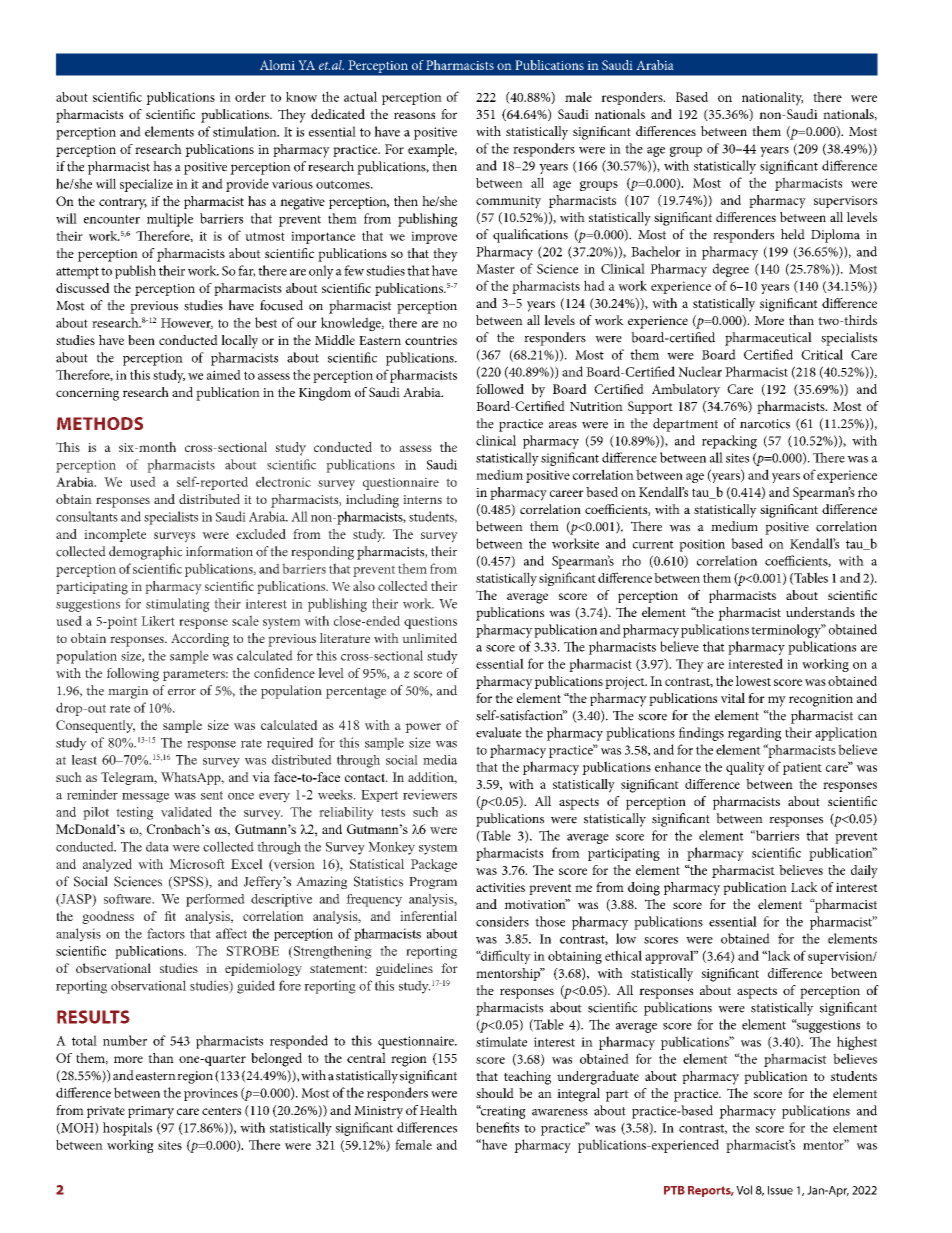 This screenshot has width=952, height=1233. Describe the element at coordinates (497, 1127) in the screenshot. I see `benefits` at that location.
